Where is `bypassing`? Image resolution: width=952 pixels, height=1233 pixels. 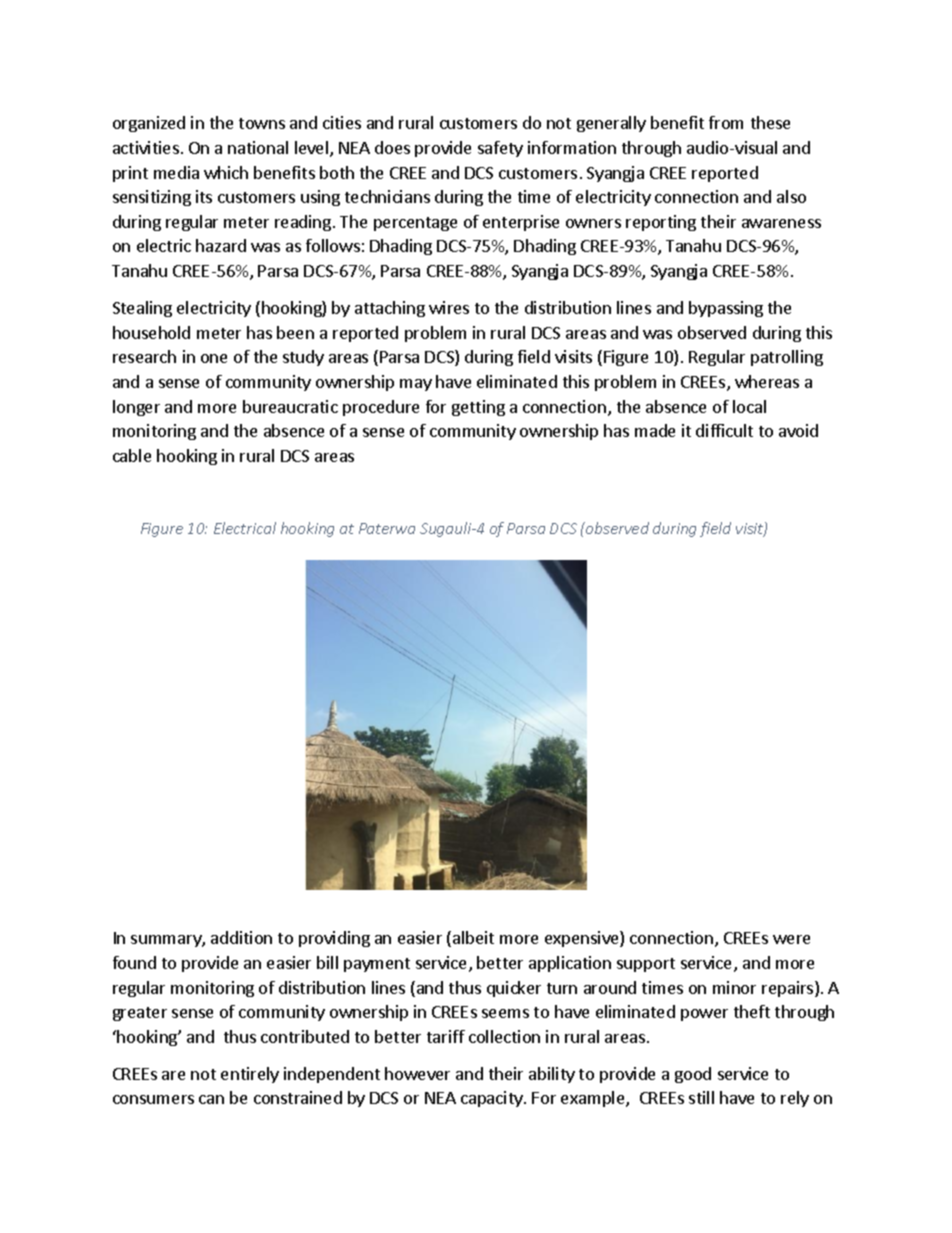 bypassing is located at coordinates (726, 309).
